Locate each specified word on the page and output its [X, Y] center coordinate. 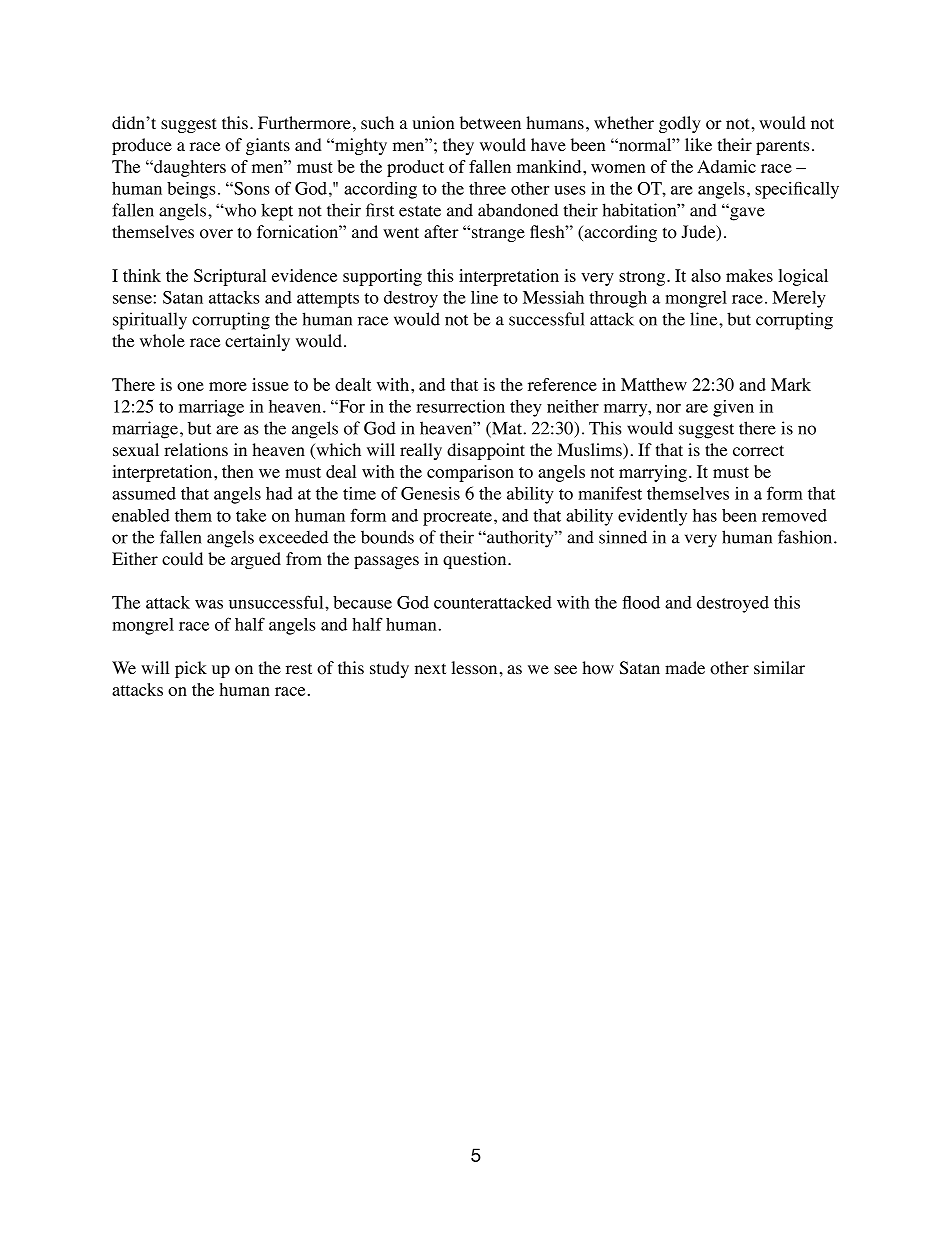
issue [270, 384]
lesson [474, 668]
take [251, 515]
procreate [457, 518]
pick [191, 669]
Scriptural [230, 277]
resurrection [460, 406]
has [705, 515]
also [706, 275]
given [733, 408]
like [698, 145]
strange [498, 234]
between [490, 123]
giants [268, 146]
